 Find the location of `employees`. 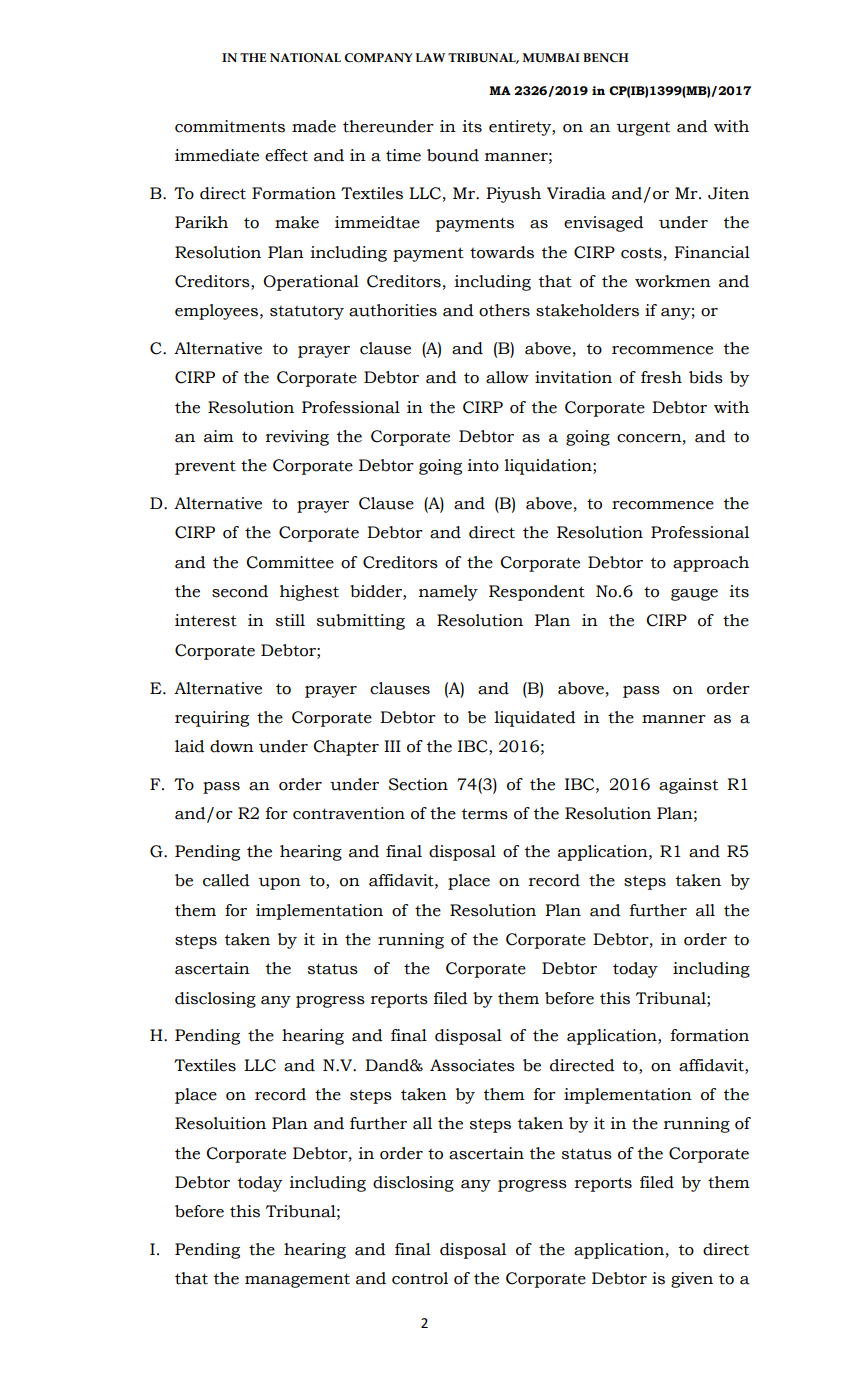

employees is located at coordinates (216, 312).
